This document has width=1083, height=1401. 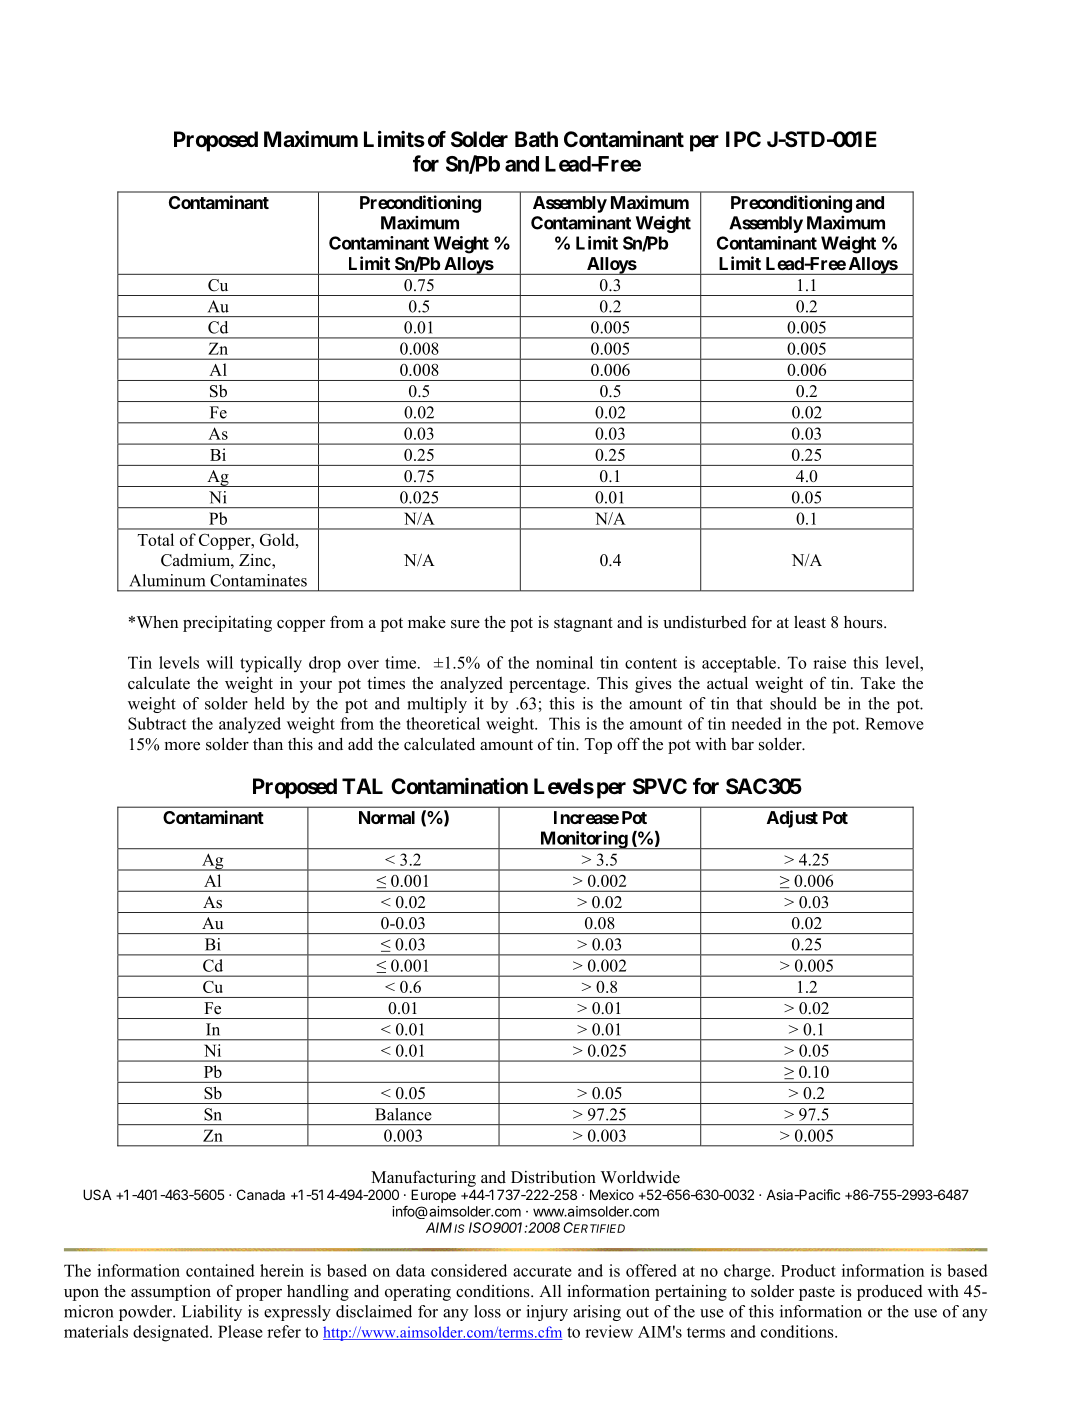 I want to click on Distribution, so click(x=553, y=1177).
